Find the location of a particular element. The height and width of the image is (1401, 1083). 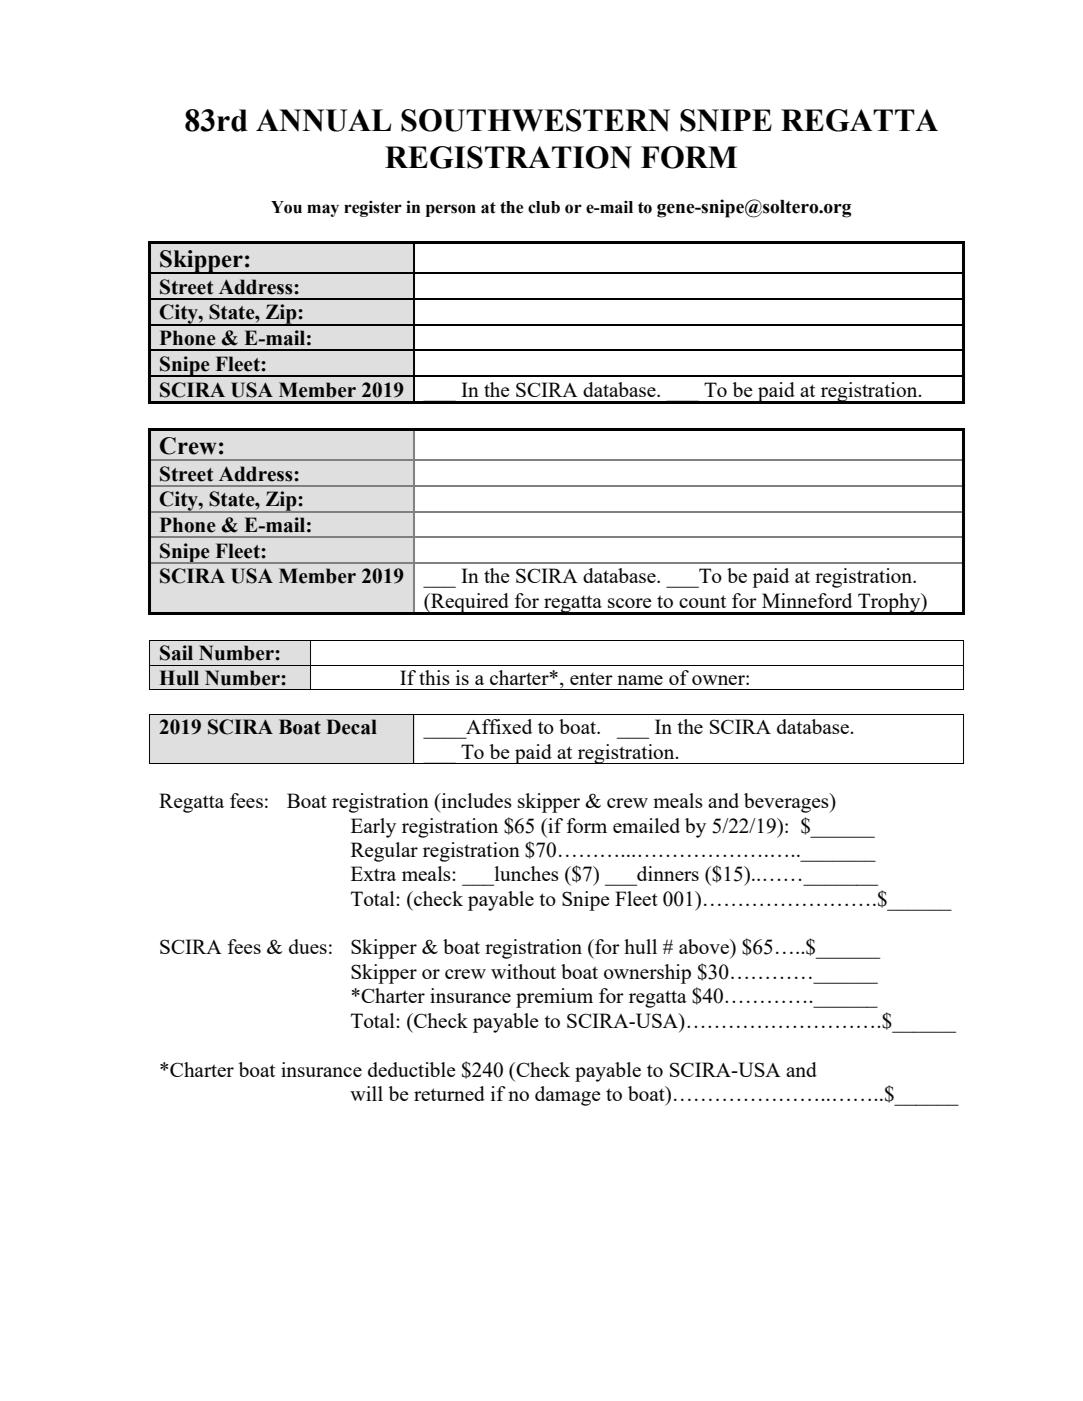

includes is located at coordinates (475, 800).
